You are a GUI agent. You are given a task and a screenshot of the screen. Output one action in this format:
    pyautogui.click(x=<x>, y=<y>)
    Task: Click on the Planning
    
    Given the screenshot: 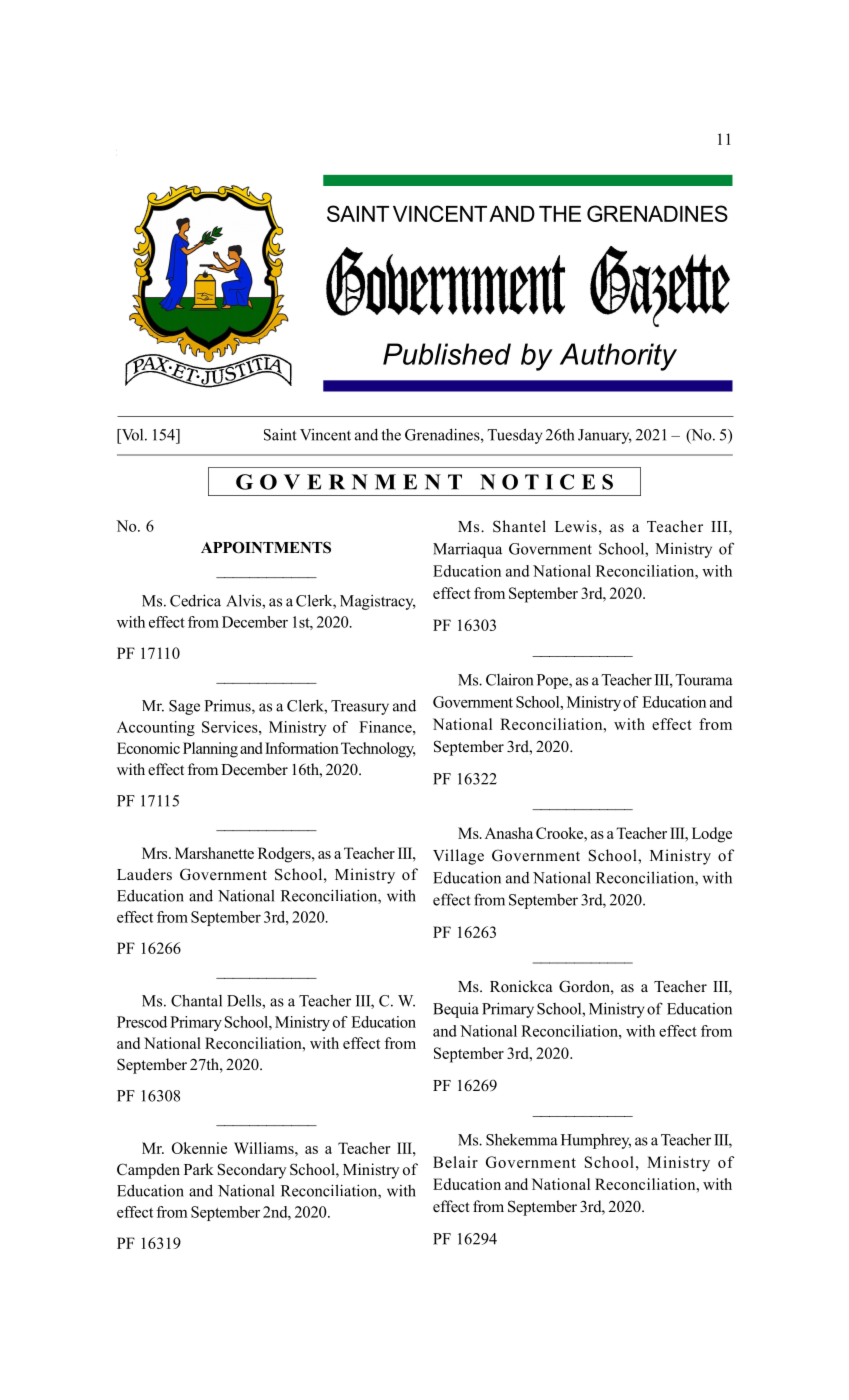 What is the action you would take?
    pyautogui.click(x=210, y=750)
